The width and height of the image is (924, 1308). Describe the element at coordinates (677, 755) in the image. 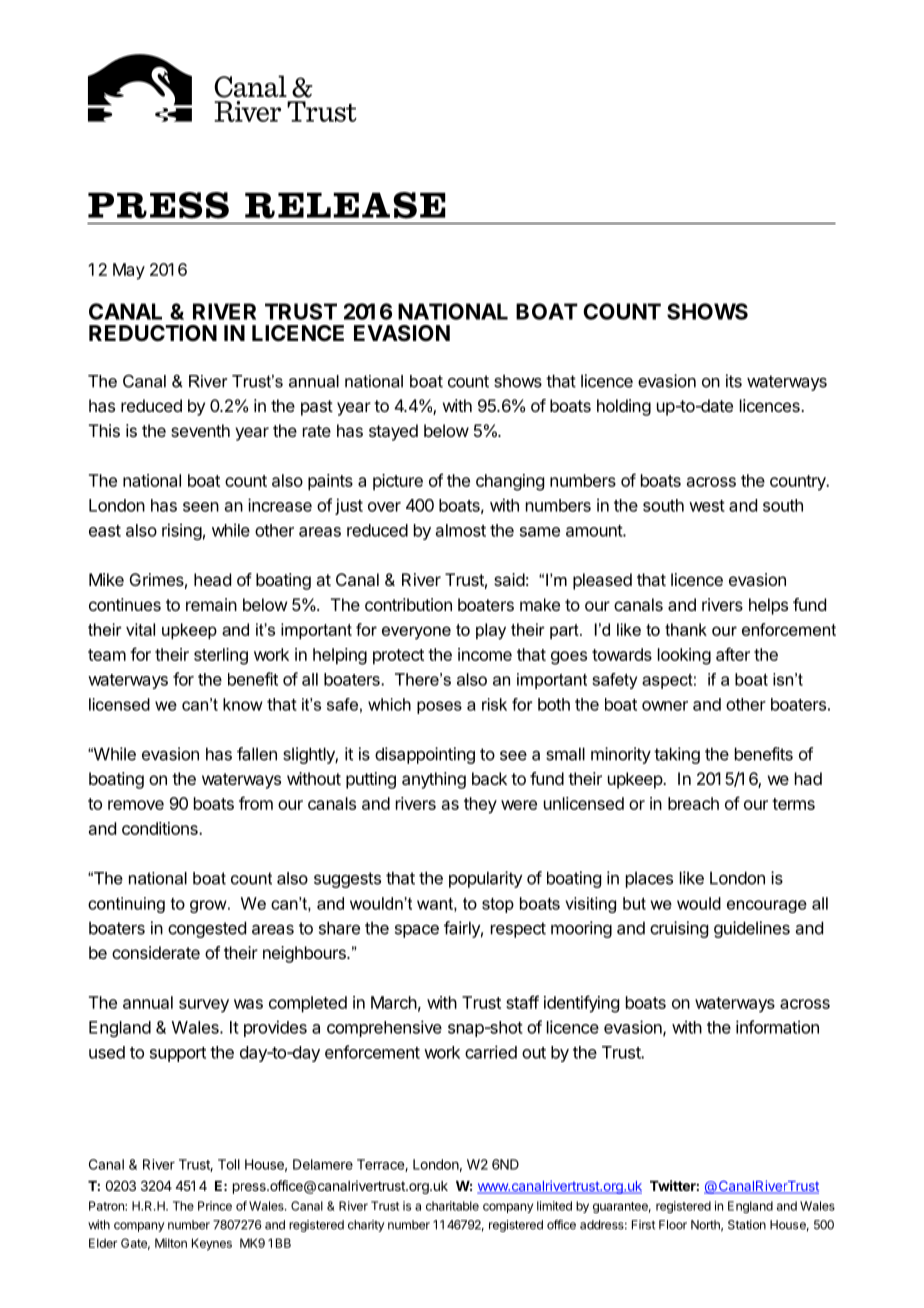

I see `taking` at that location.
